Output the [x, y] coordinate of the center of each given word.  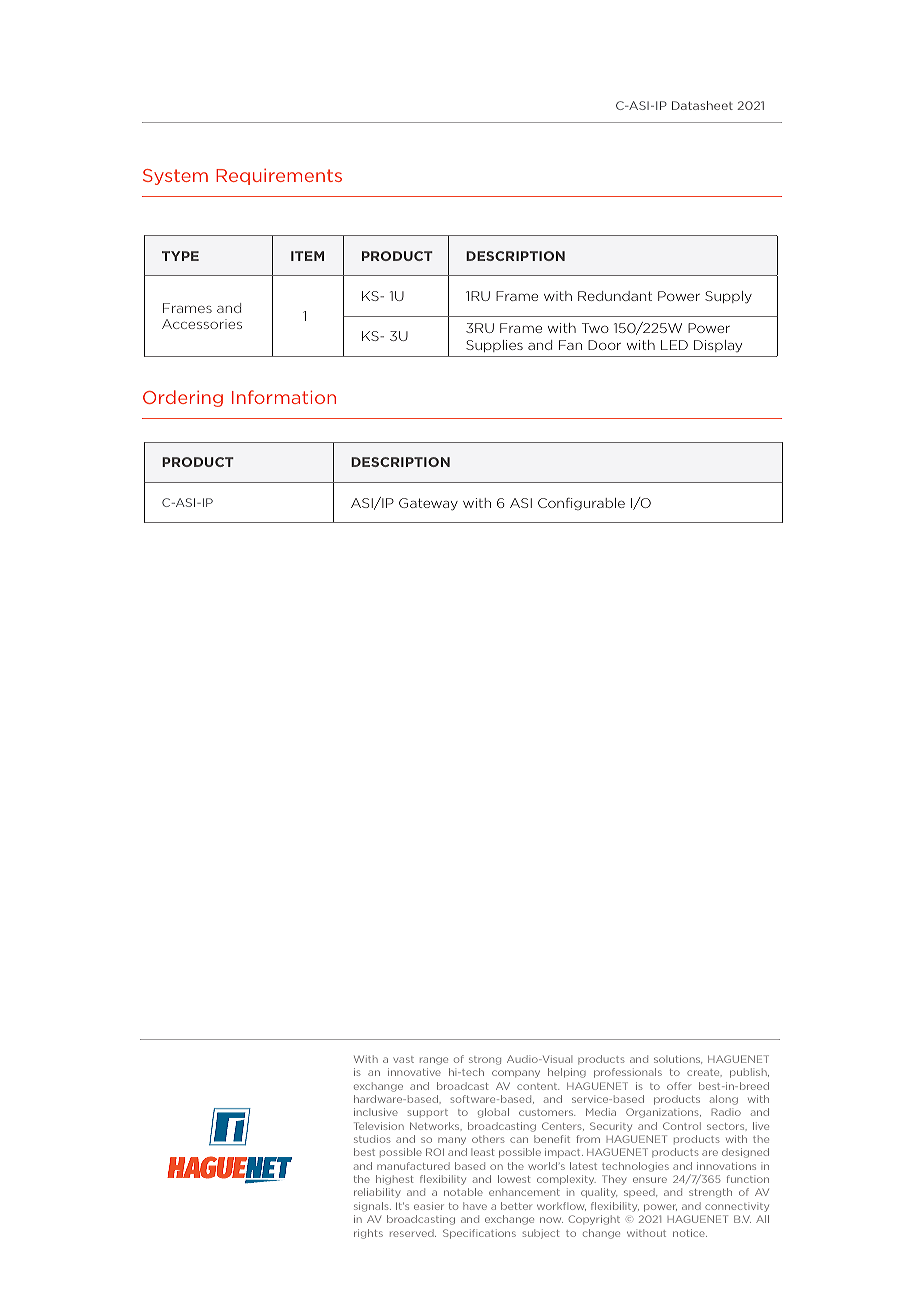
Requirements [279, 177]
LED [674, 345]
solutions [678, 1059]
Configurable [581, 504]
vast [403, 1059]
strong [485, 1060]
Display [718, 346]
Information [284, 397]
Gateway [428, 504]
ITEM [307, 256]
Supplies [494, 346]
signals [372, 1207]
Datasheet [702, 105]
